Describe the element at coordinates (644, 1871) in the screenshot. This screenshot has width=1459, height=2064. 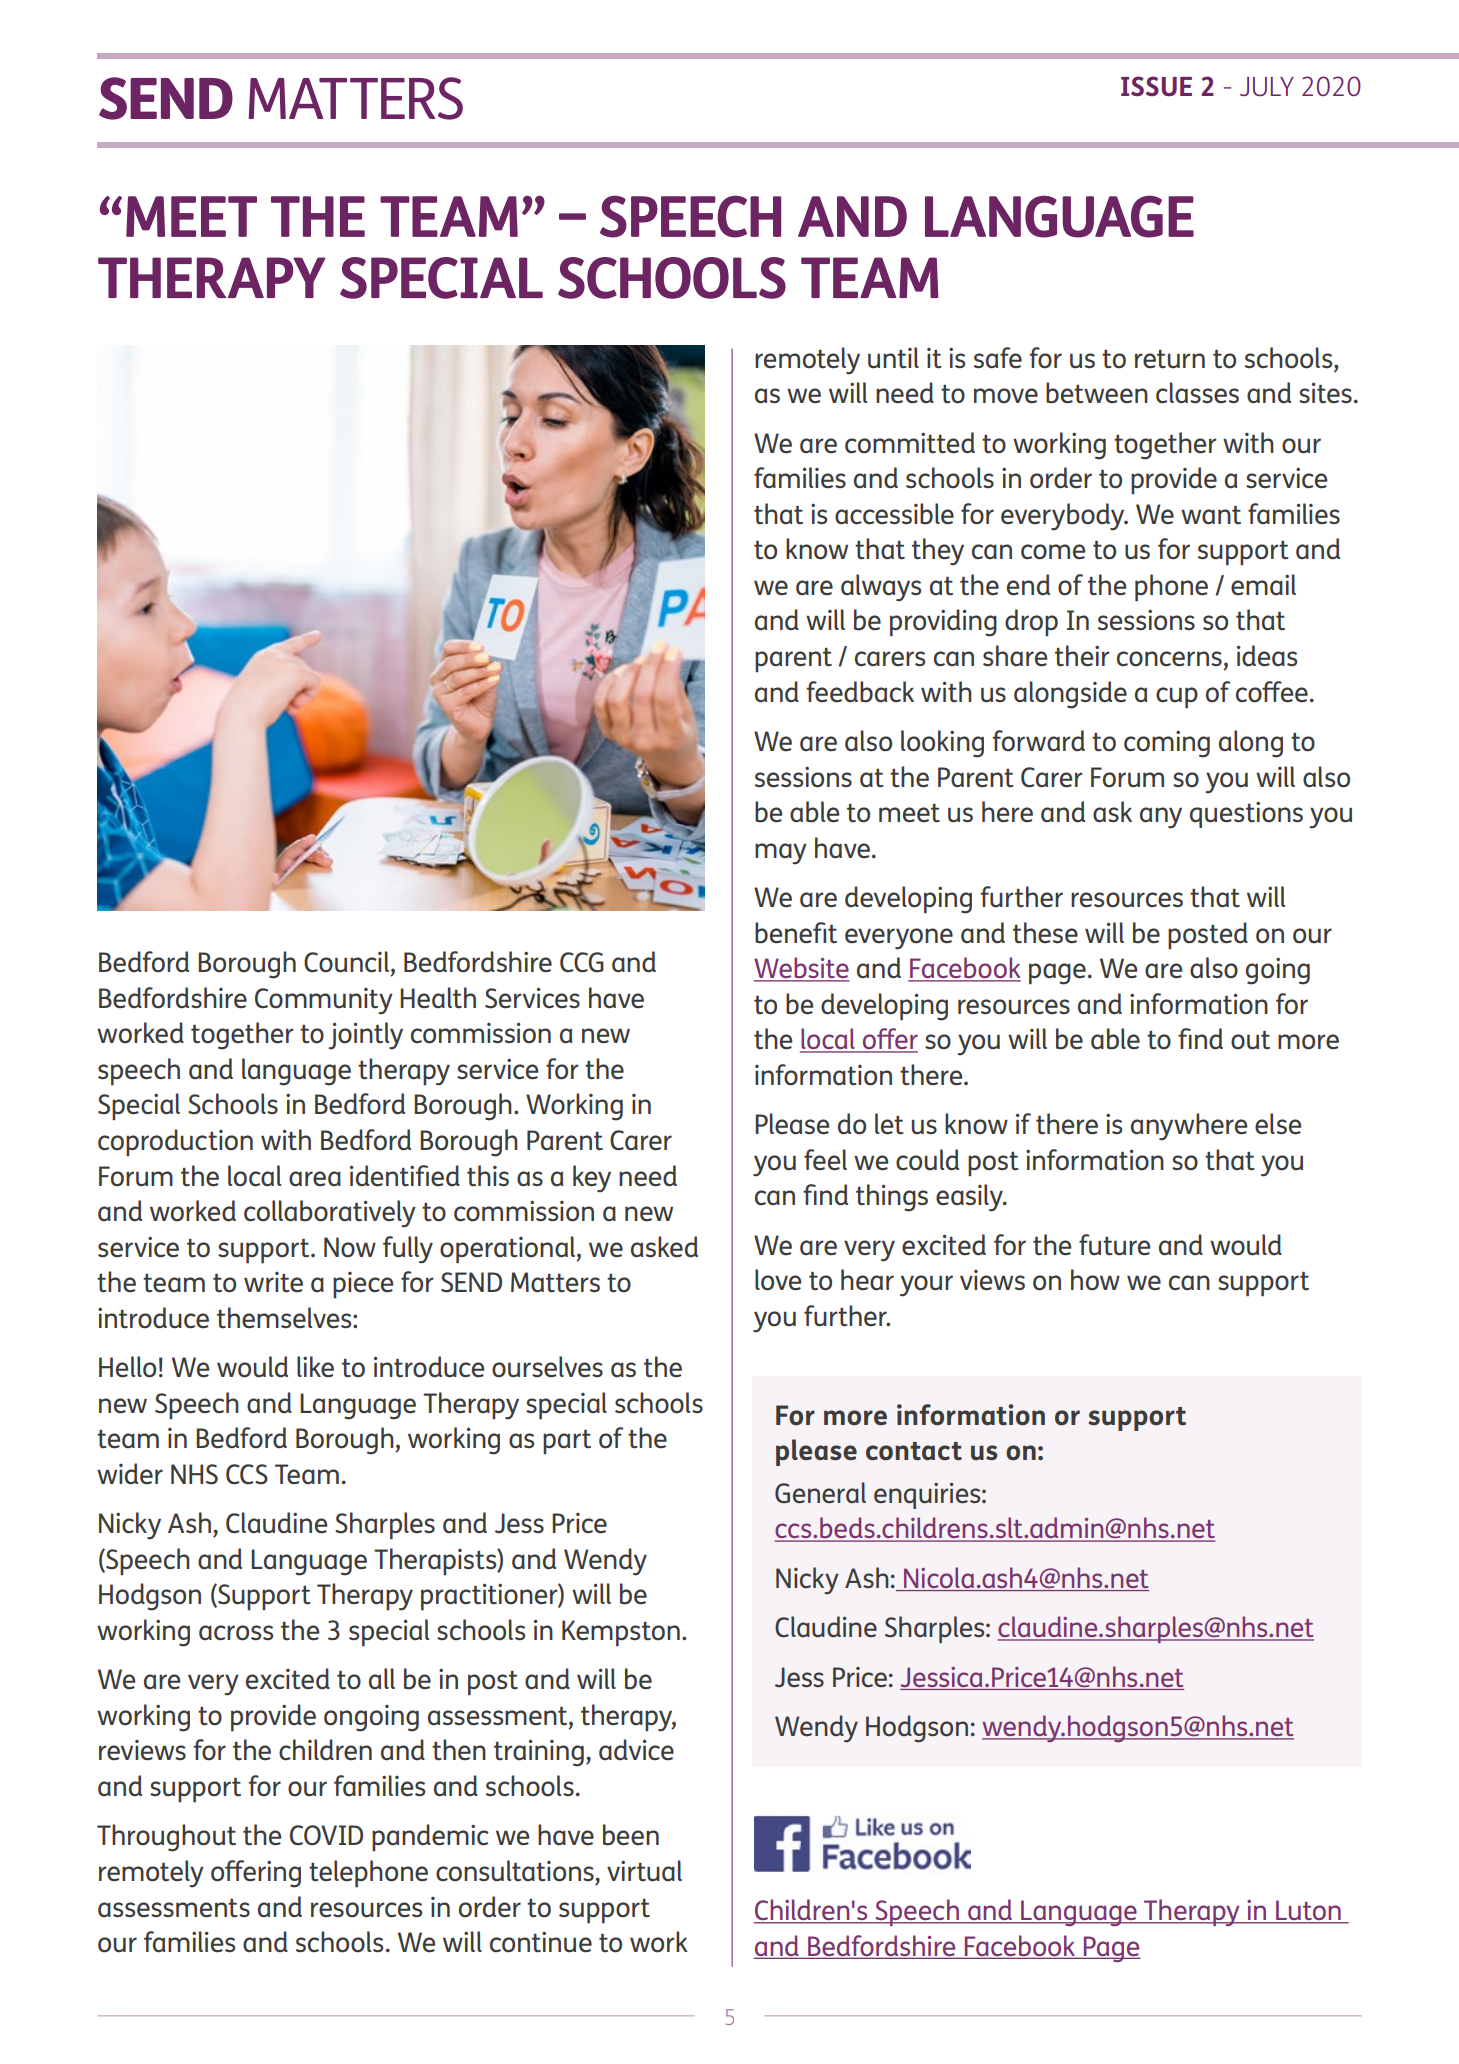
I see `virtual` at that location.
